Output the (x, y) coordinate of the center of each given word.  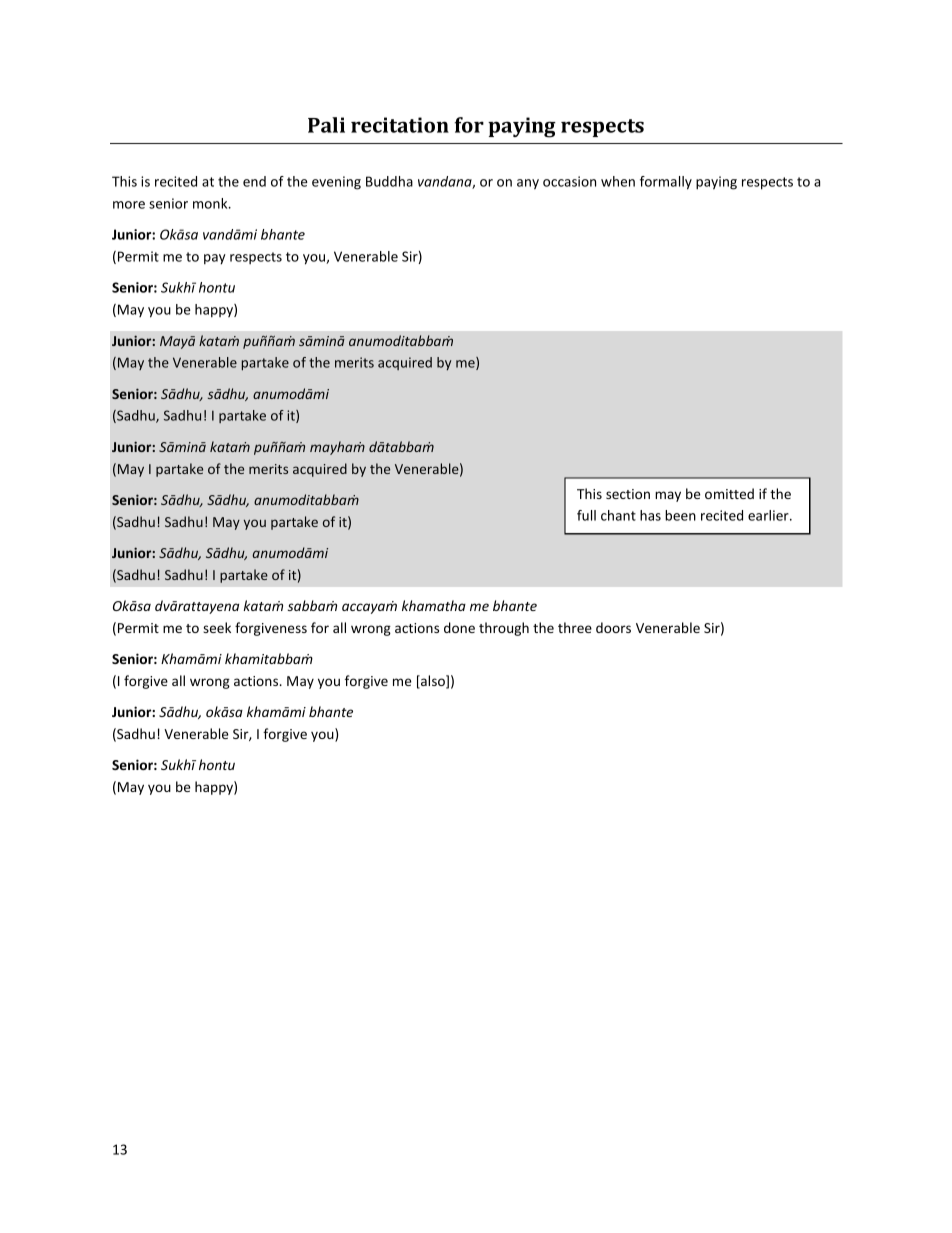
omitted (729, 493)
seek (217, 627)
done (459, 627)
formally (666, 183)
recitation (400, 125)
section (628, 494)
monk (211, 203)
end (254, 181)
